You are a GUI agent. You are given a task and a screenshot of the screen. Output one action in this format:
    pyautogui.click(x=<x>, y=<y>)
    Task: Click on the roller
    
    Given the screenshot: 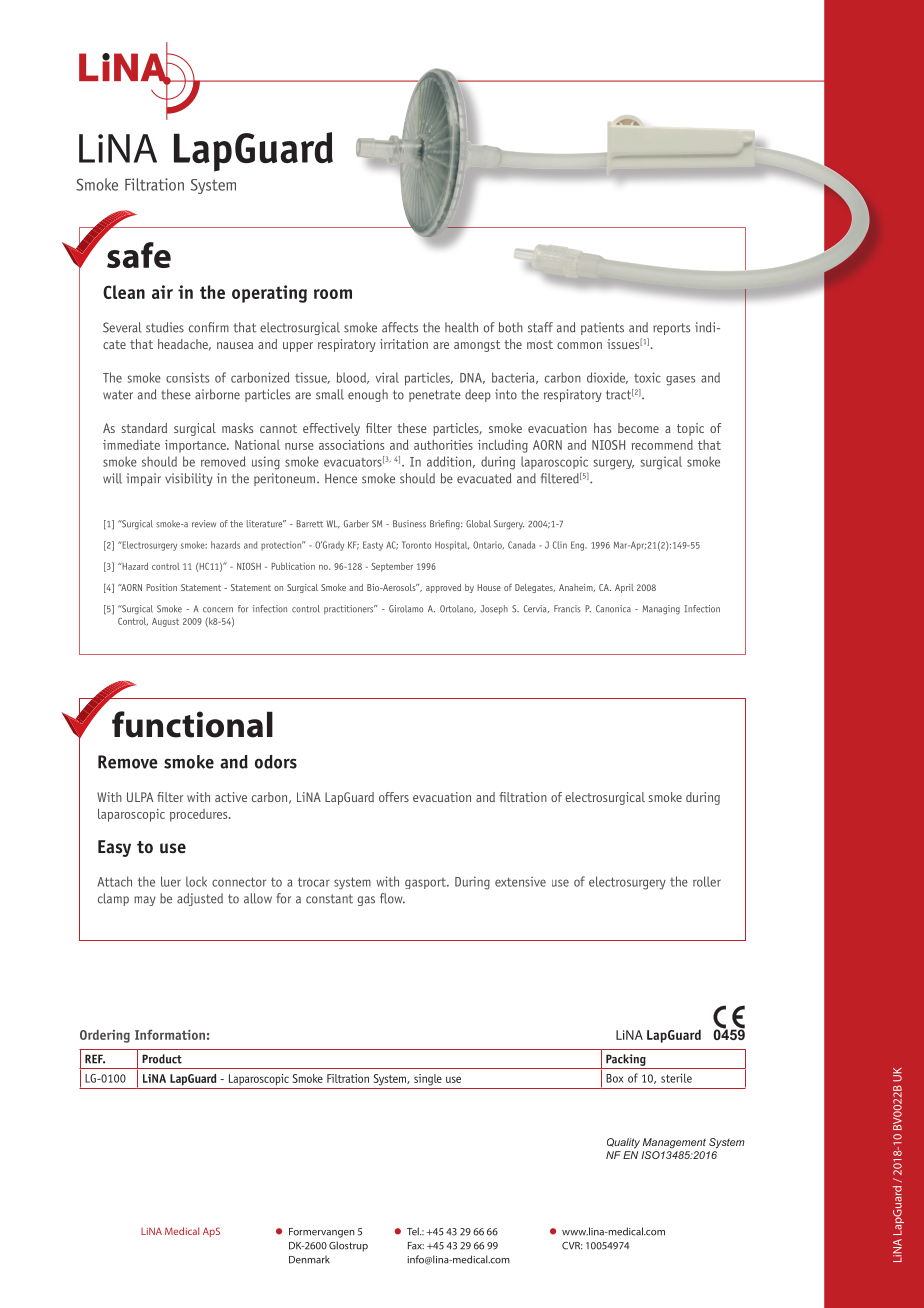 What is the action you would take?
    pyautogui.click(x=707, y=881)
